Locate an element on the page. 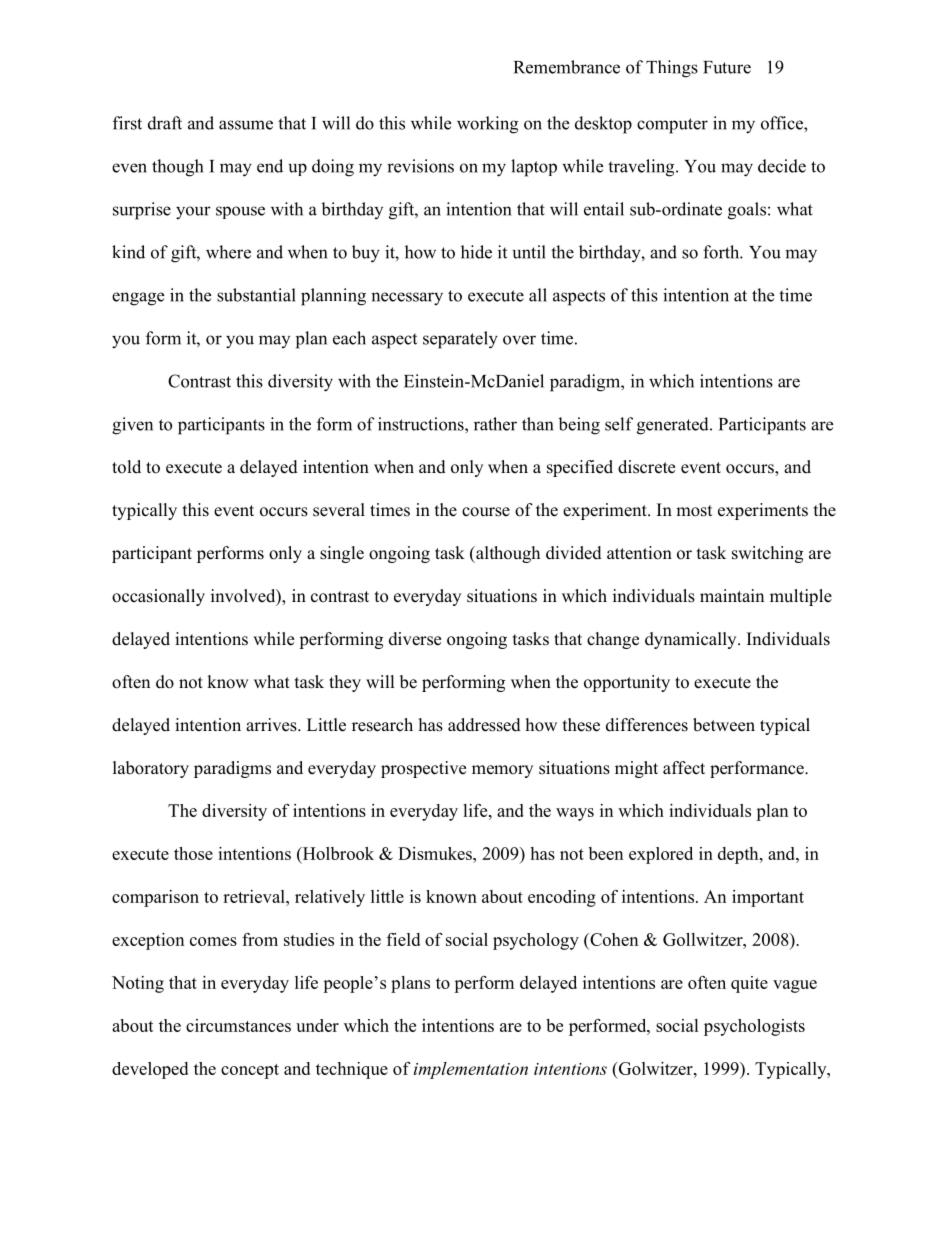 Image resolution: width=952 pixels, height=1233 pixels. maintain is located at coordinates (732, 595).
